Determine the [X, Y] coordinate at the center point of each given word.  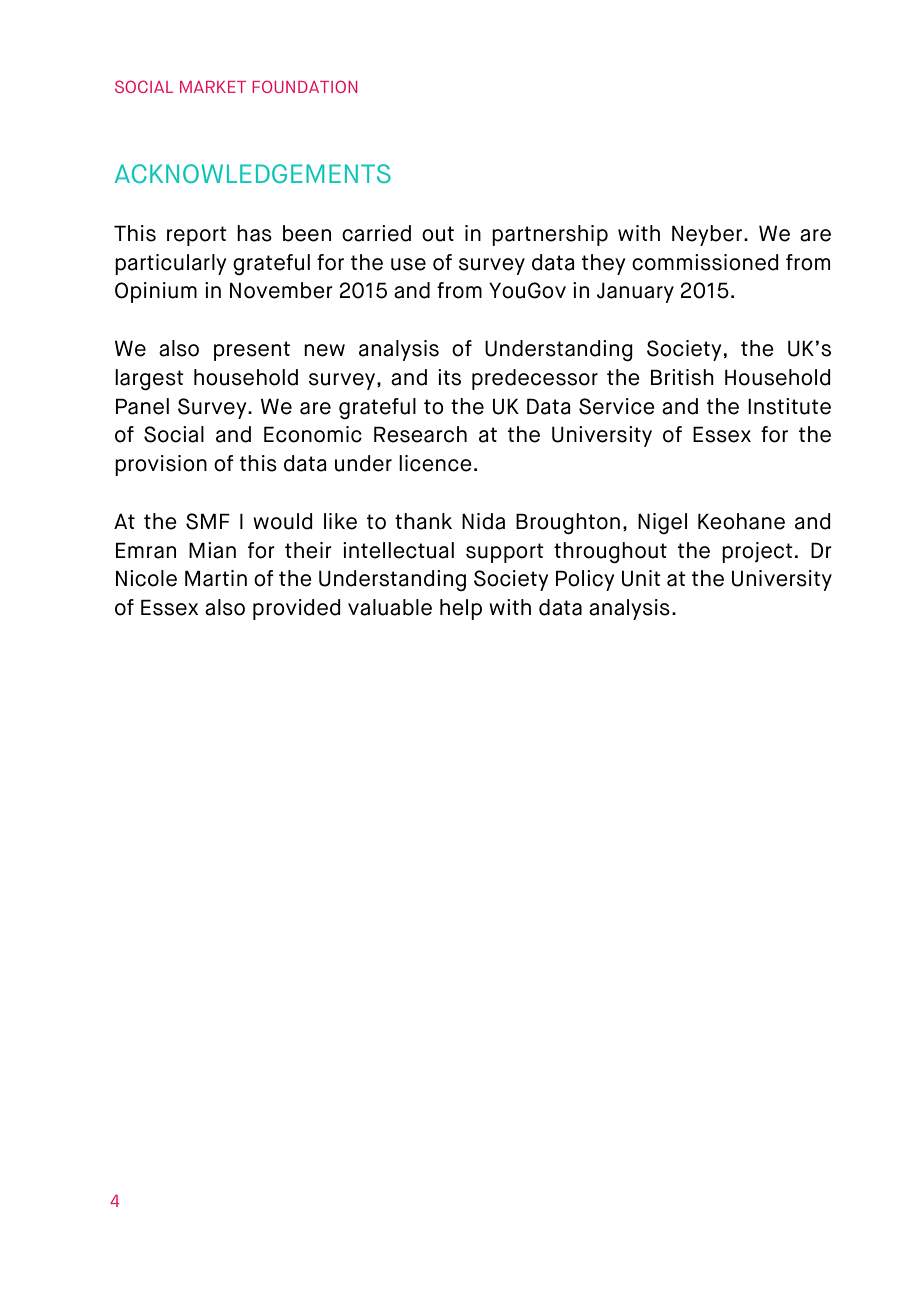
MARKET [213, 87]
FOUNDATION [304, 86]
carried [376, 233]
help [461, 609]
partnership [550, 235]
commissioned [705, 262]
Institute [789, 406]
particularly [170, 264]
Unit [641, 578]
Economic [313, 434]
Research [420, 434]
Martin [216, 578]
